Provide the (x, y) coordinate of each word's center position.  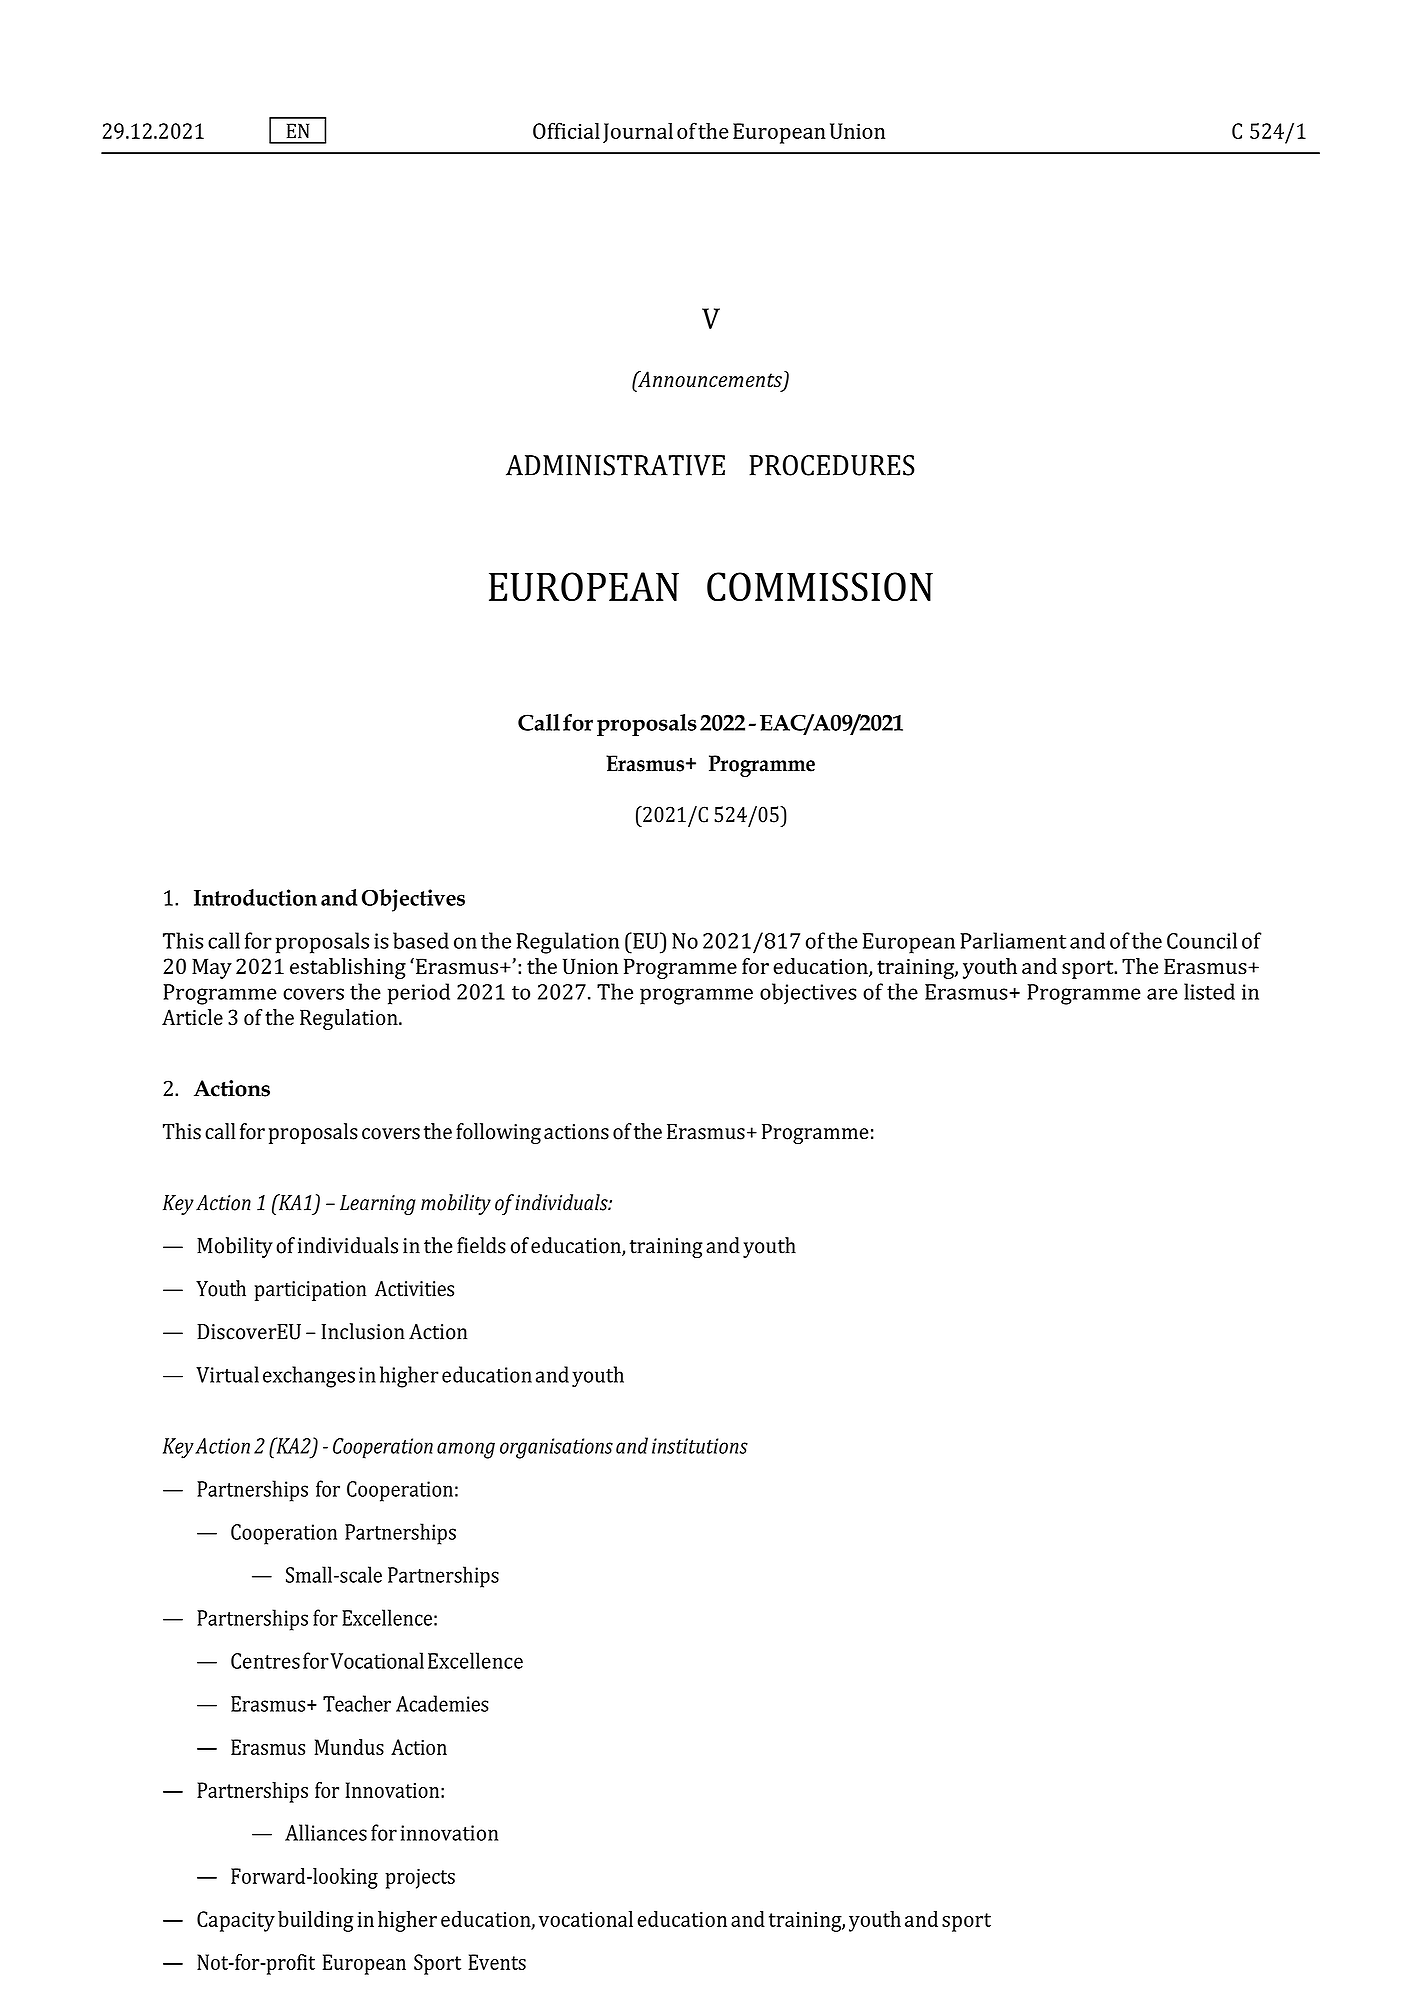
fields (481, 1245)
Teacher (357, 1703)
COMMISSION (820, 586)
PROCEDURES (832, 465)
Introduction (255, 897)
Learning (378, 1205)
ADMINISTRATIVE (615, 465)
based (421, 940)
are (1162, 994)
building (316, 1921)
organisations (556, 1448)
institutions (700, 1446)
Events (497, 1962)
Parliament (1013, 940)
